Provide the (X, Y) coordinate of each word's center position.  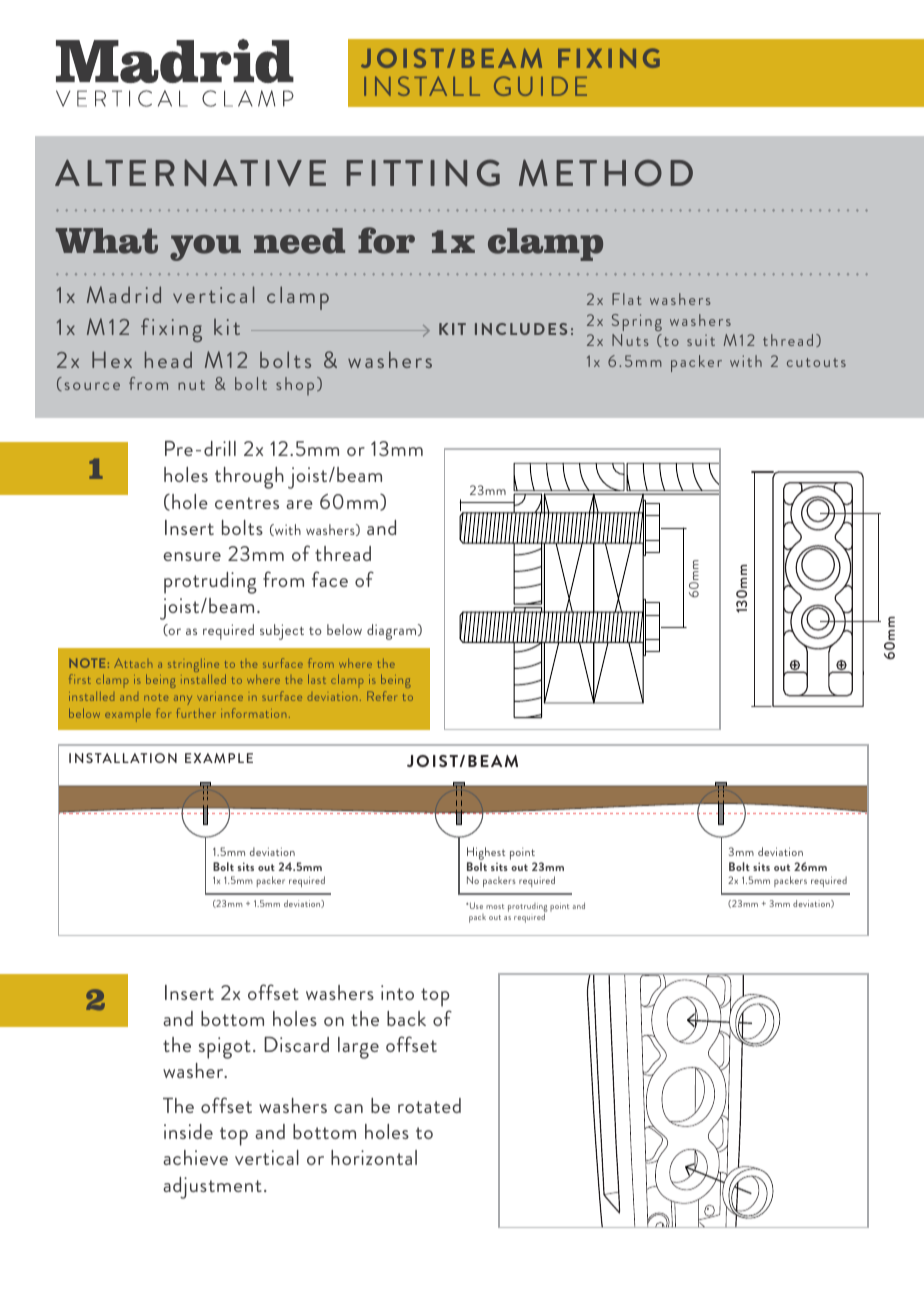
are (299, 504)
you (205, 248)
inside (188, 1131)
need (299, 241)
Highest (486, 855)
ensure (192, 556)
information (253, 713)
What (107, 241)
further (196, 713)
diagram (393, 632)
